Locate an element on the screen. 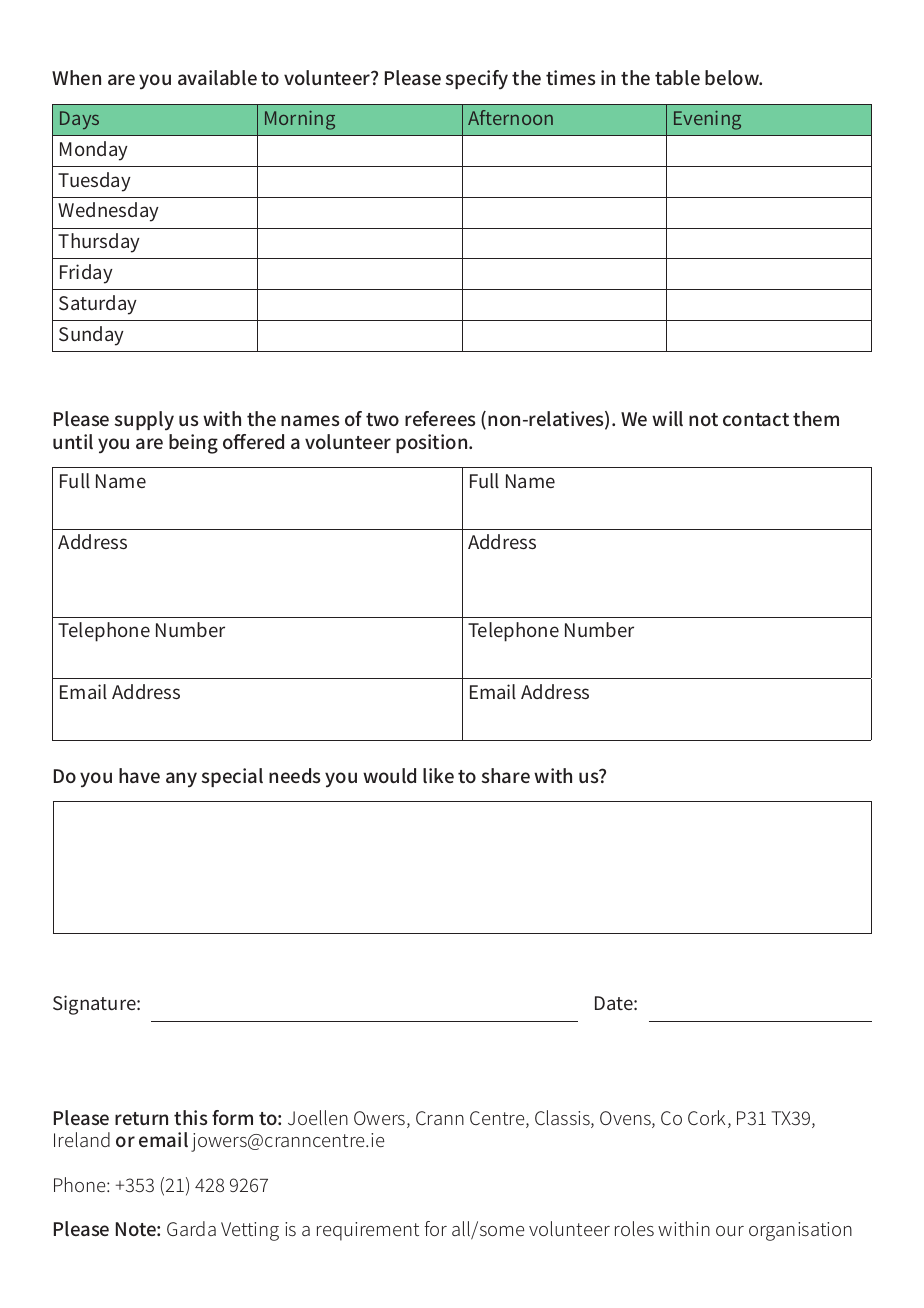  have is located at coordinates (139, 775).
